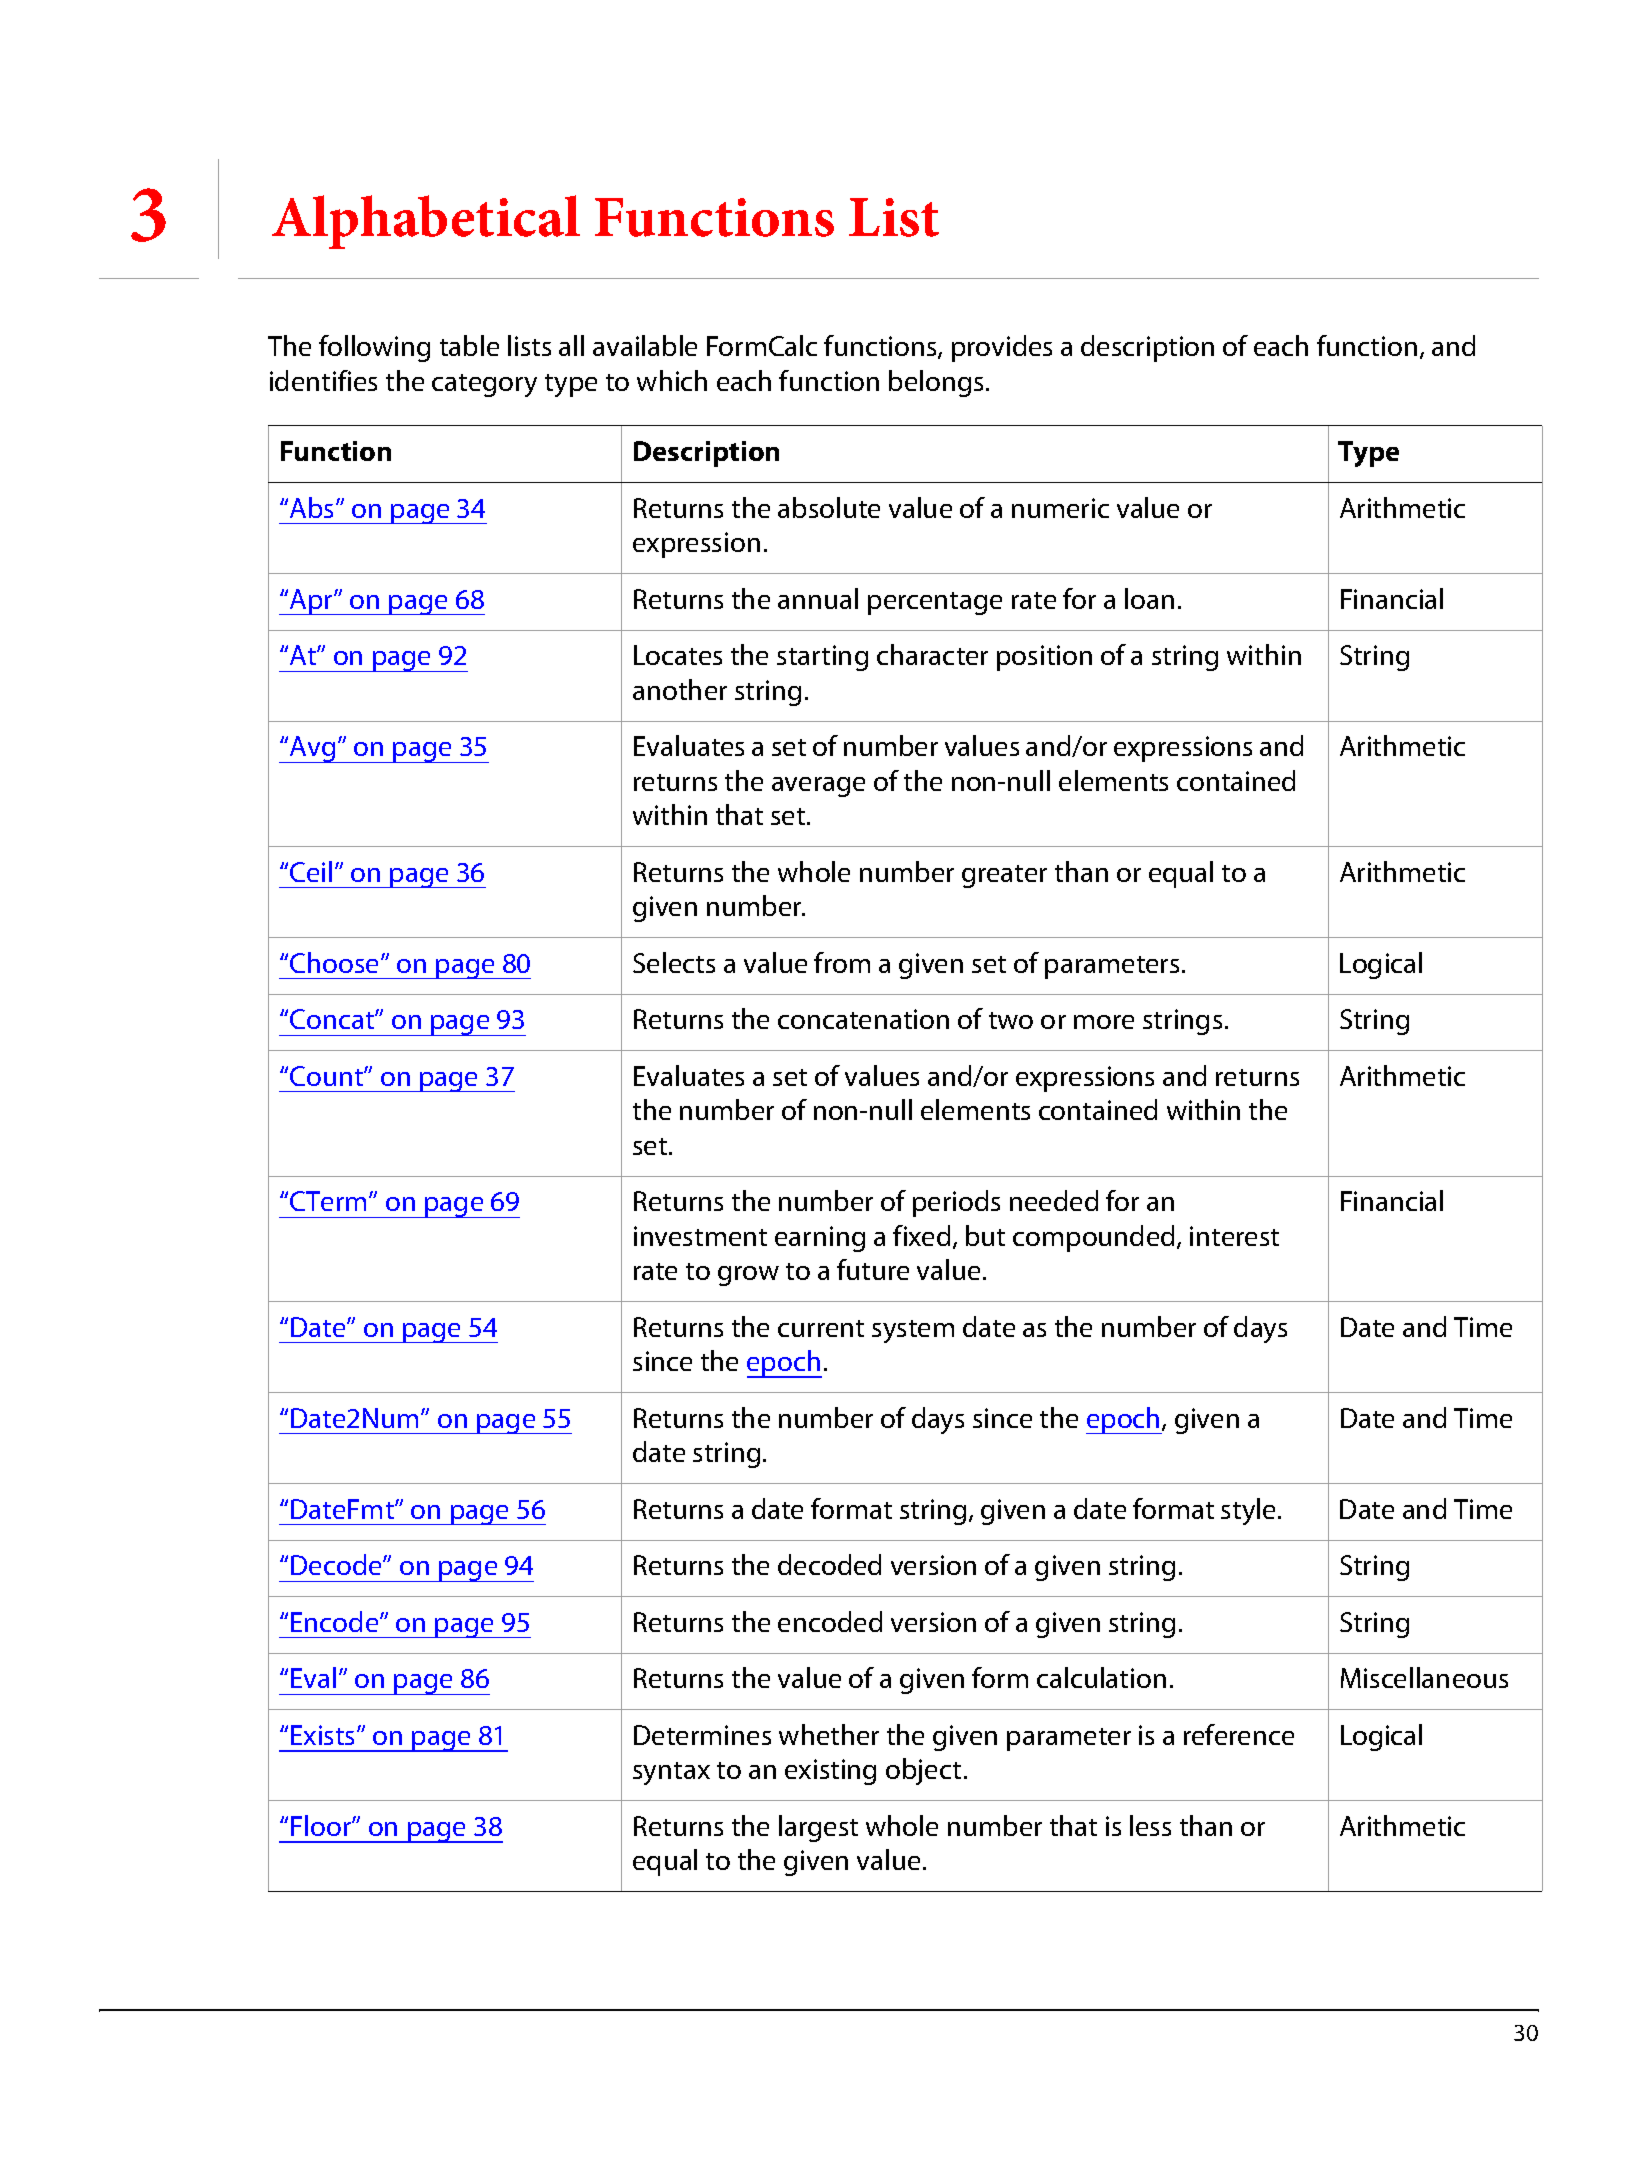  I want to click on provides, so click(1002, 348).
